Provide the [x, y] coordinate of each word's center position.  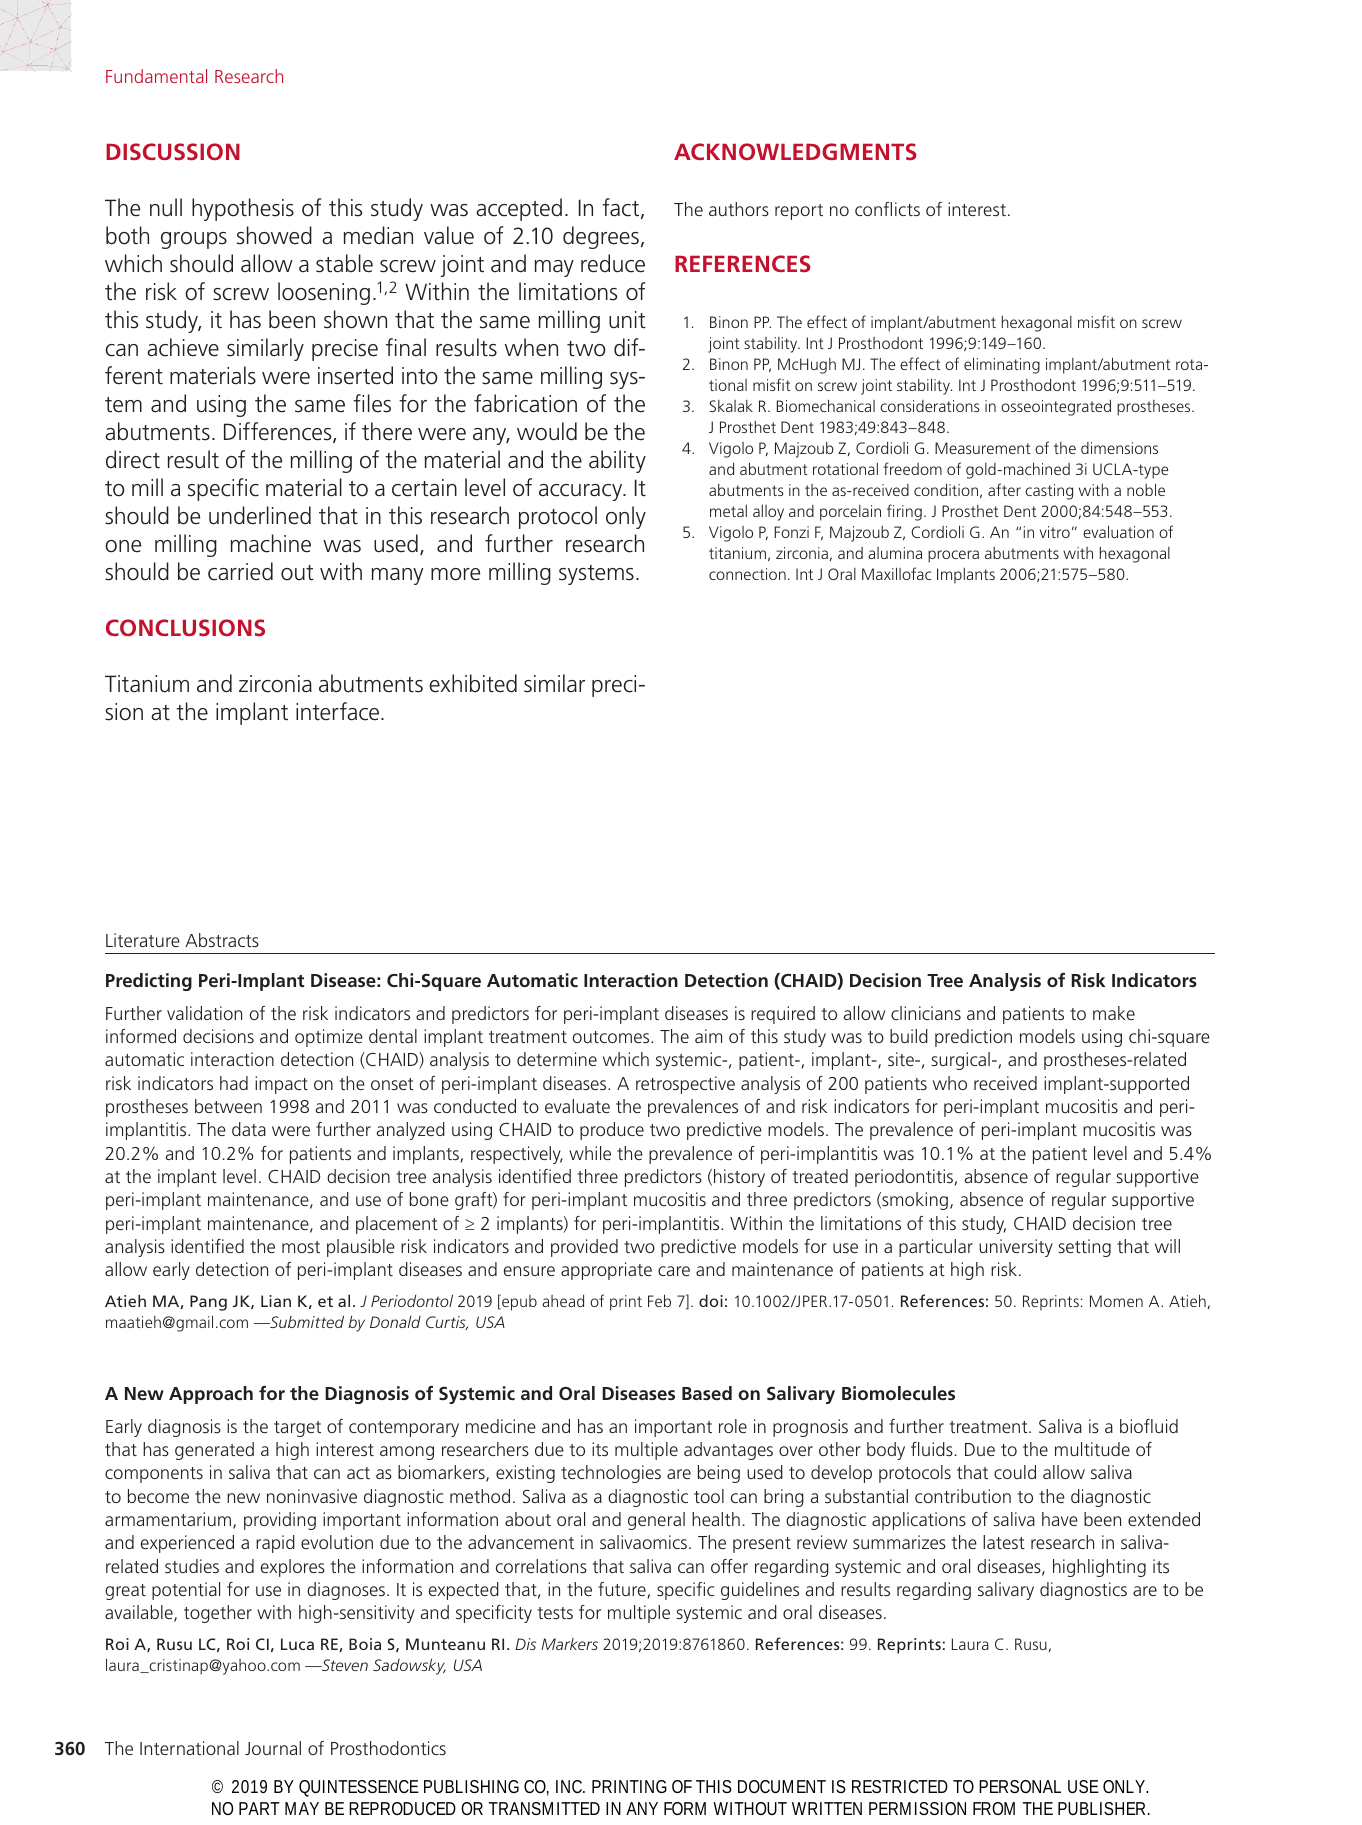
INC [570, 1786]
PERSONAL [1020, 1786]
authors [739, 209]
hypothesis [243, 209]
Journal [273, 1748]
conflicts [887, 209]
